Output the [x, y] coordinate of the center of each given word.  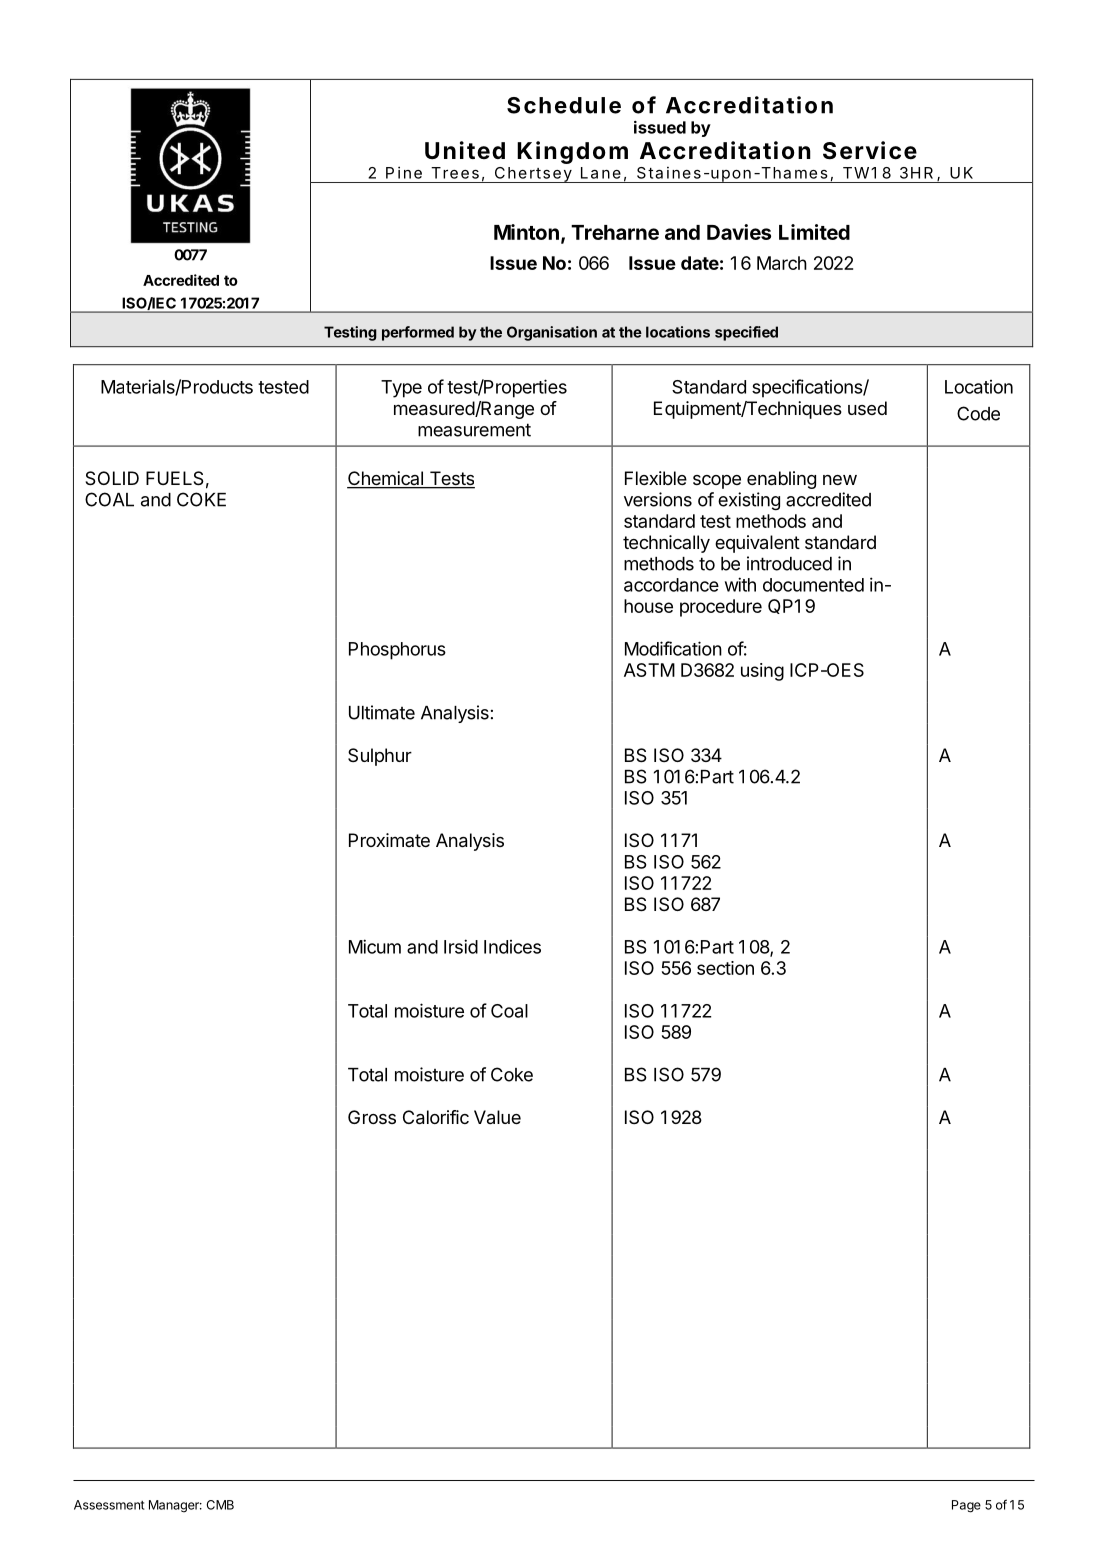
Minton [526, 232]
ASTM [649, 670]
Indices [512, 947]
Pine [404, 172]
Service [870, 150]
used [867, 408]
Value [497, 1117]
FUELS [175, 478]
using [762, 672]
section [725, 968]
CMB [220, 1505]
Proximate [389, 840]
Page [966, 1506]
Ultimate [382, 712]
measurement [474, 430]
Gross [372, 1117]
